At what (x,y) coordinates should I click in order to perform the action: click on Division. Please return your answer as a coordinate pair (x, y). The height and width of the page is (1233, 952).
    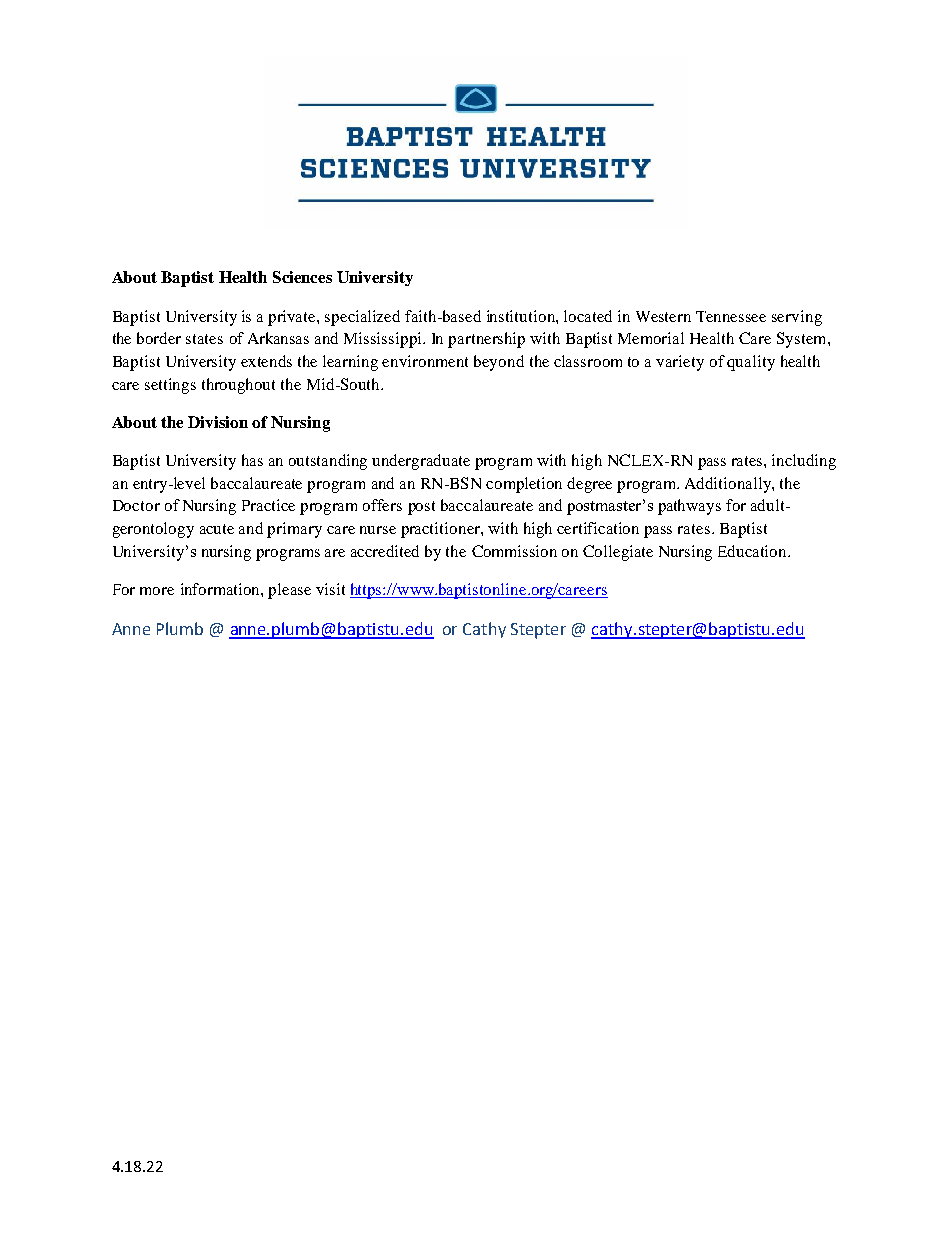
    Looking at the image, I should click on (218, 422).
